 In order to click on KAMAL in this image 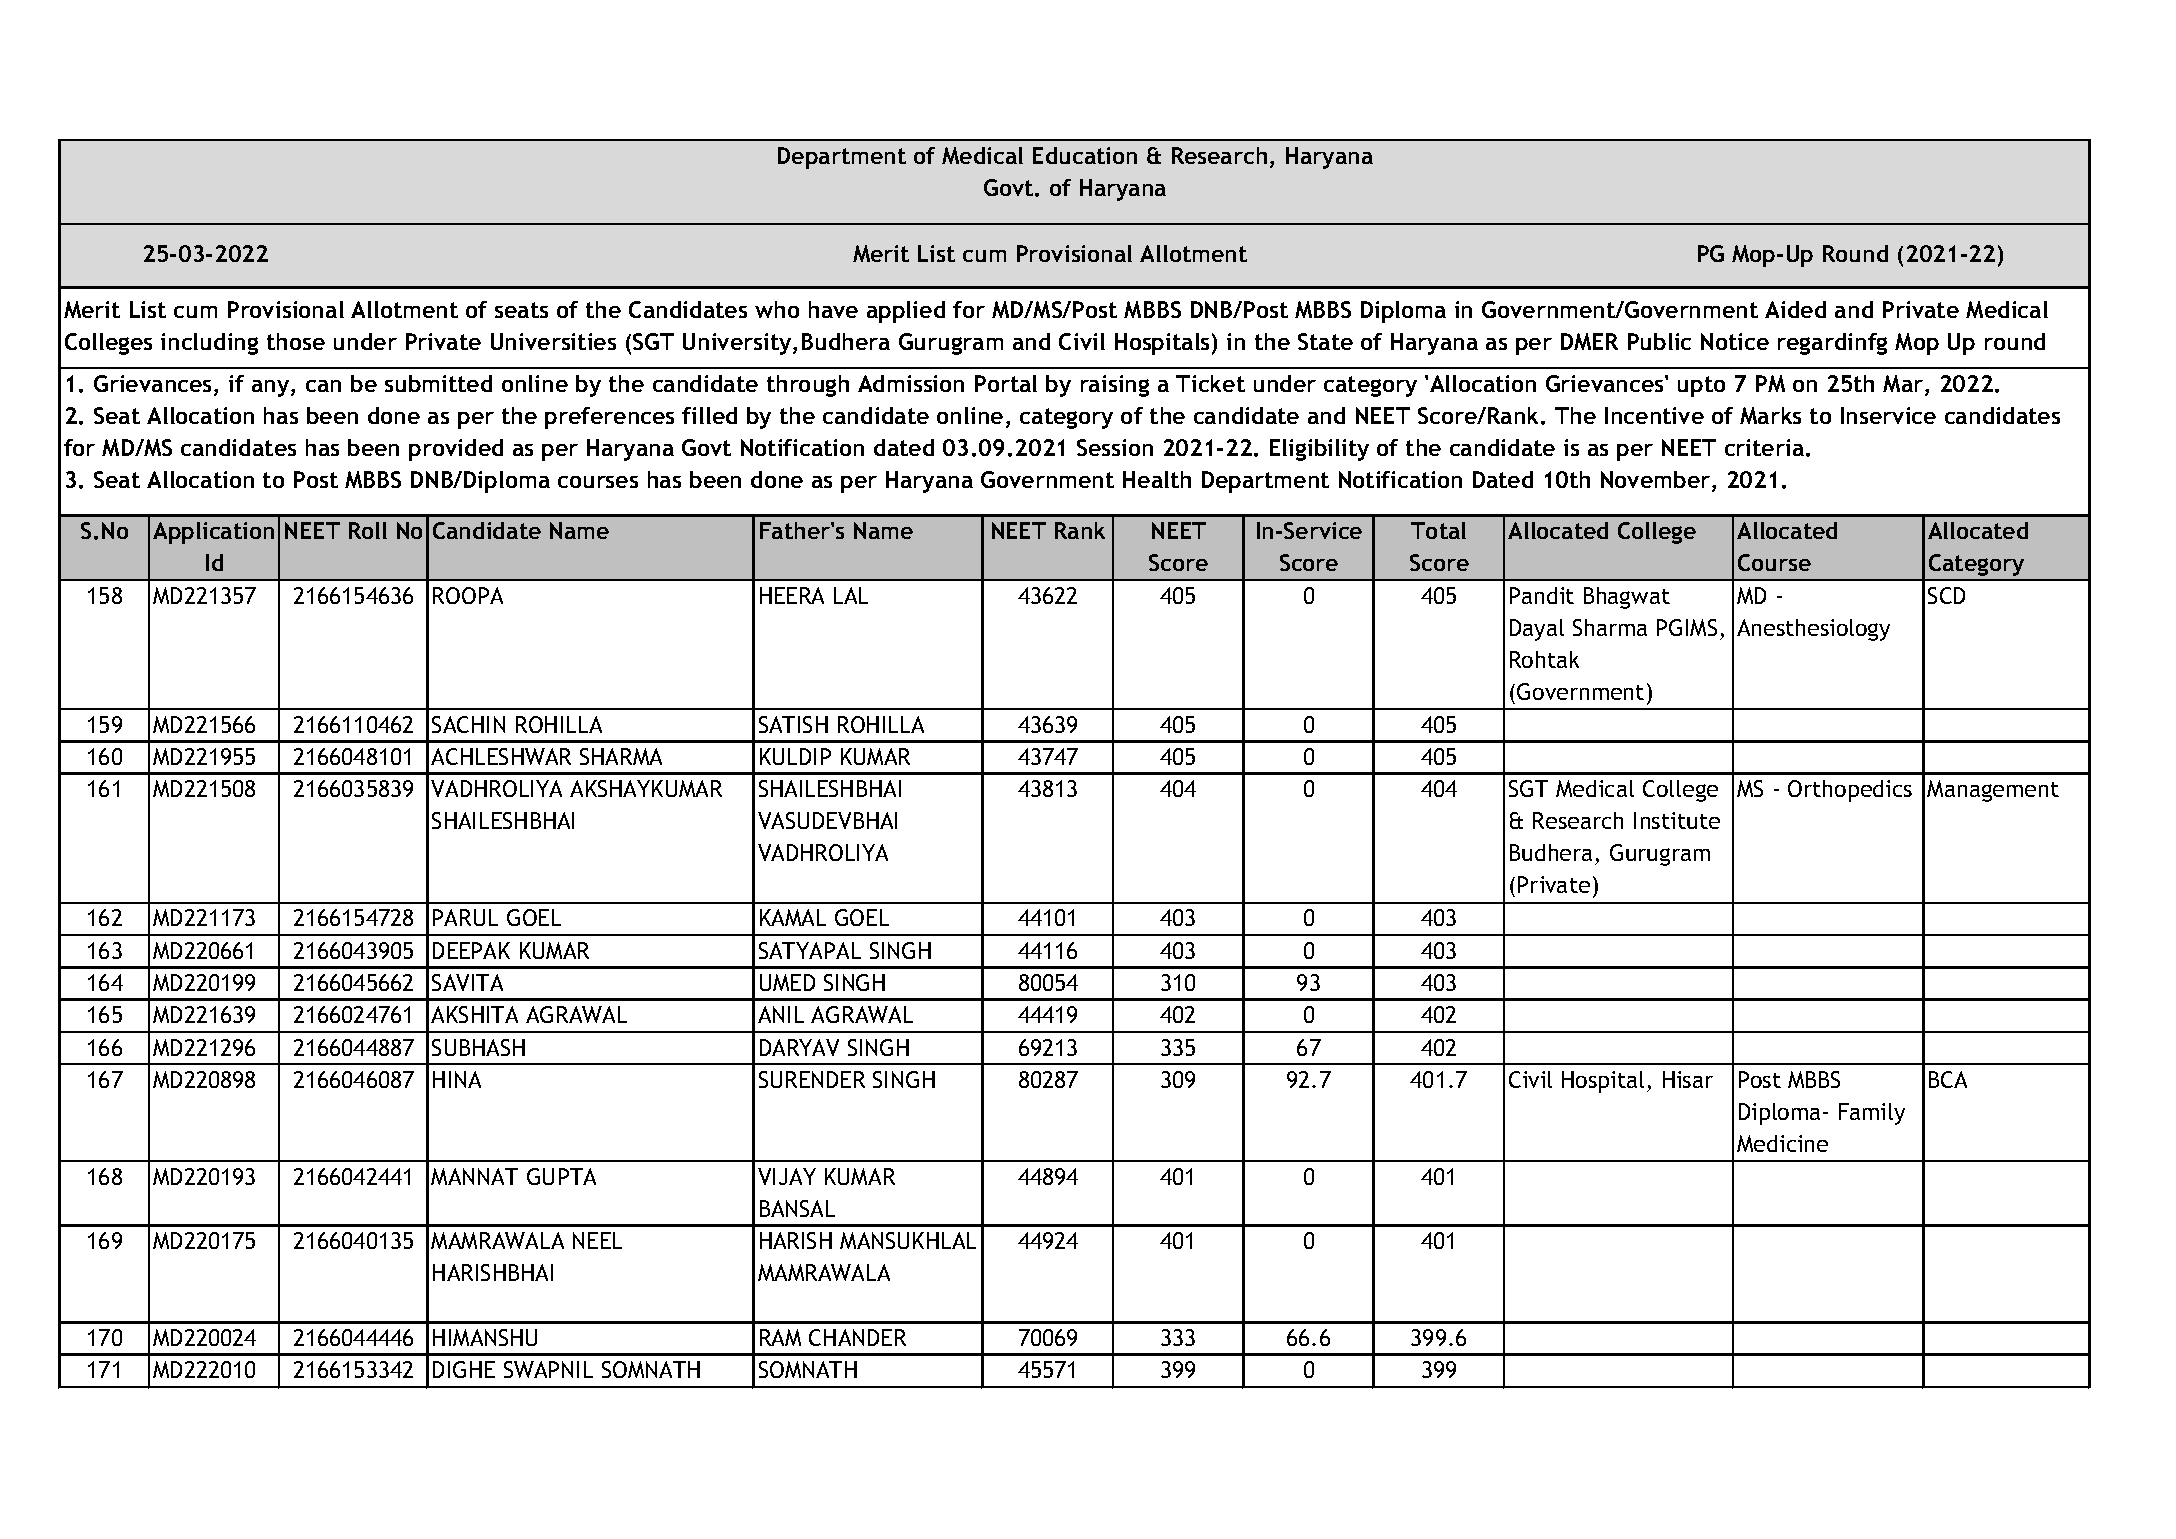, I will do `click(793, 917)`.
